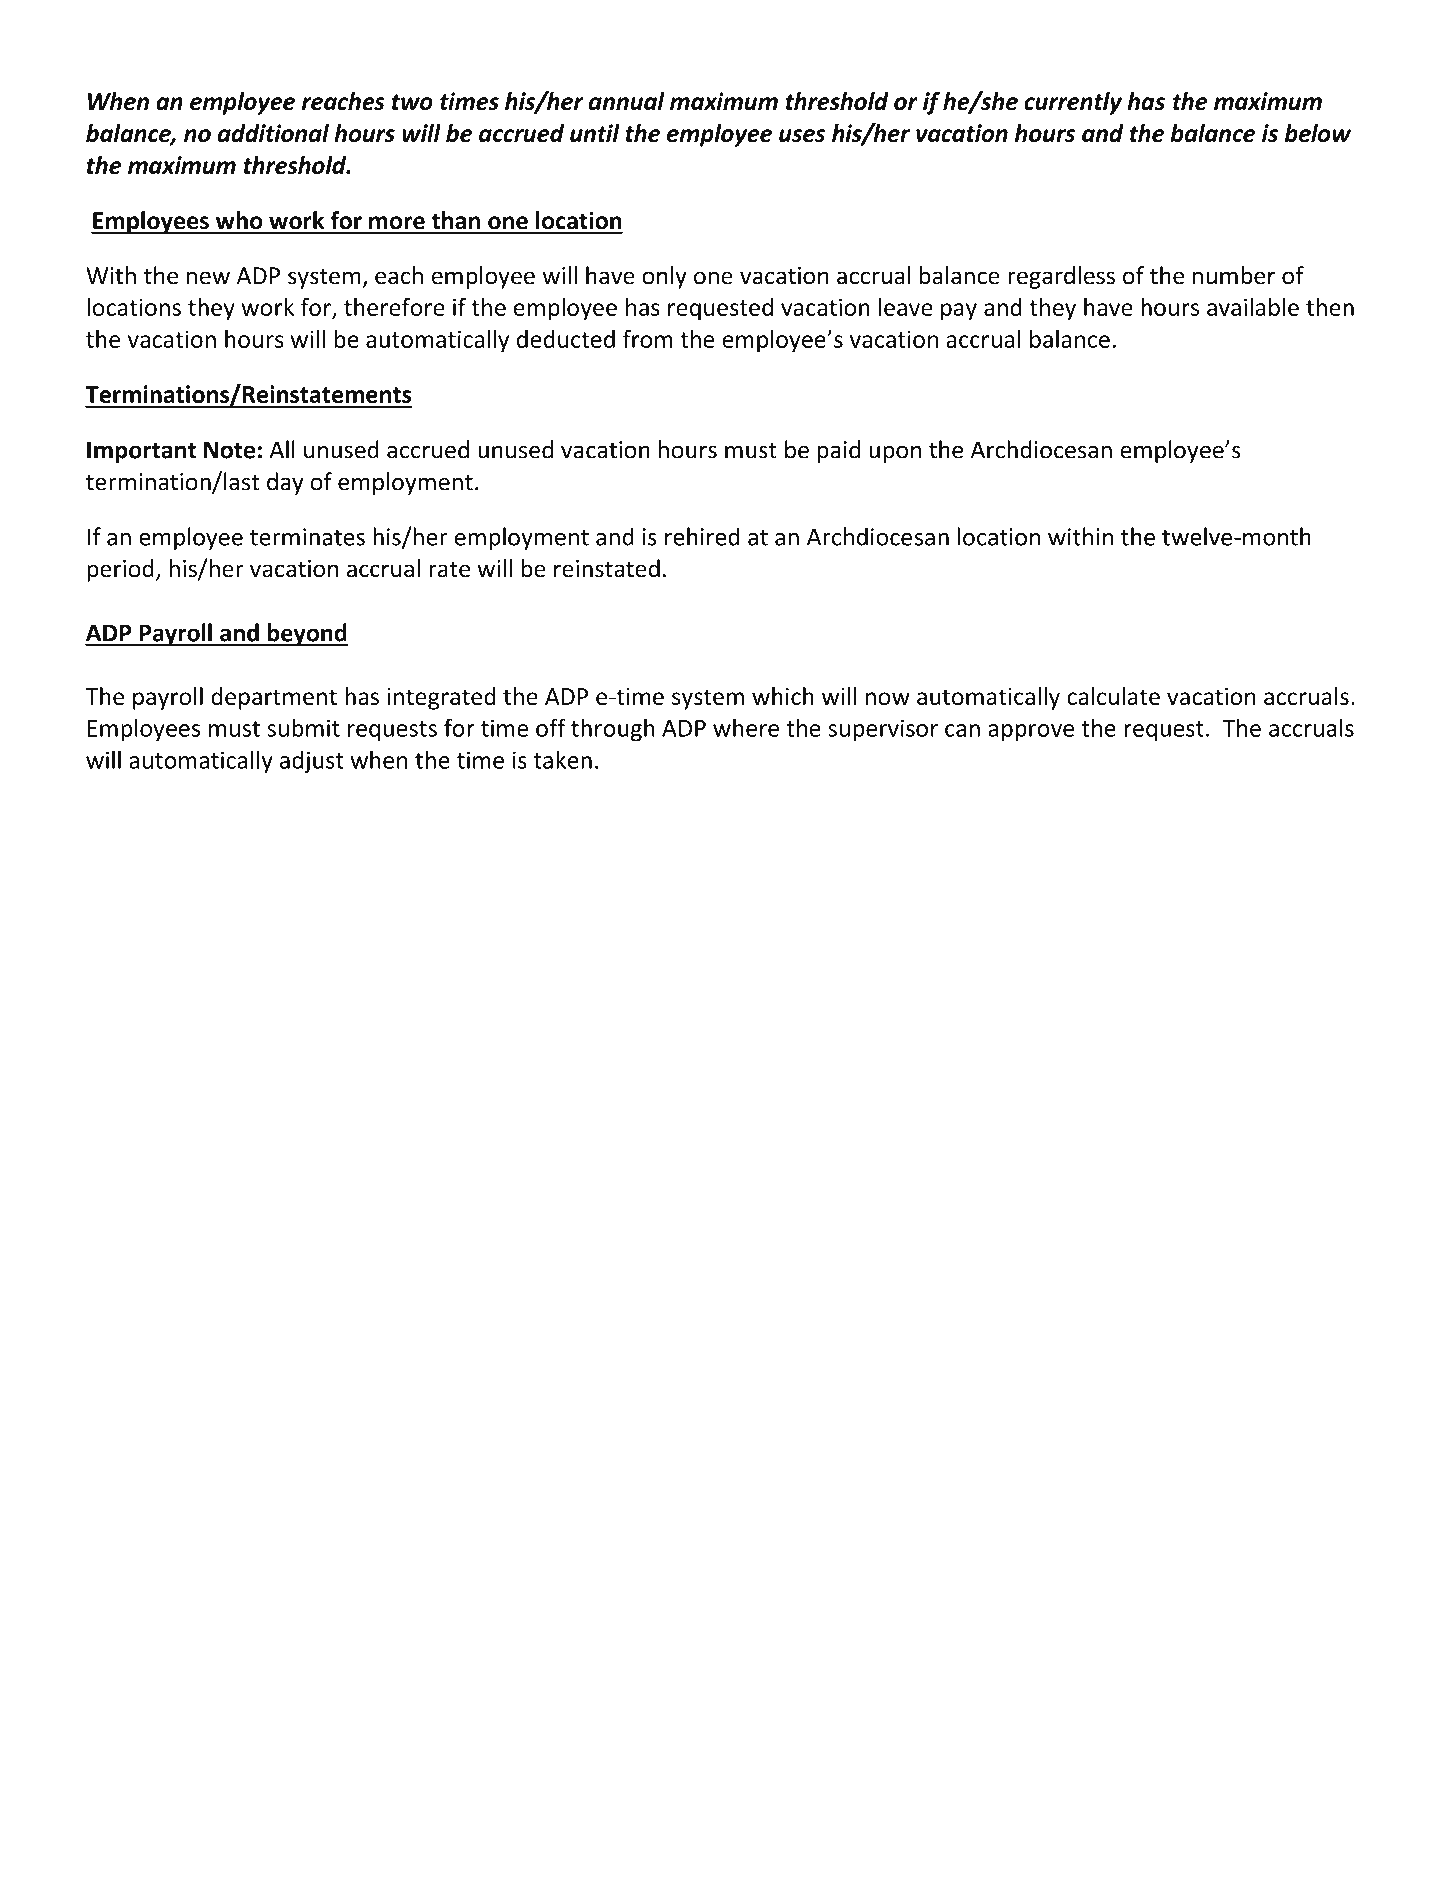 The width and height of the screenshot is (1456, 1884). What do you see at coordinates (1113, 696) in the screenshot?
I see `calculate` at bounding box center [1113, 696].
